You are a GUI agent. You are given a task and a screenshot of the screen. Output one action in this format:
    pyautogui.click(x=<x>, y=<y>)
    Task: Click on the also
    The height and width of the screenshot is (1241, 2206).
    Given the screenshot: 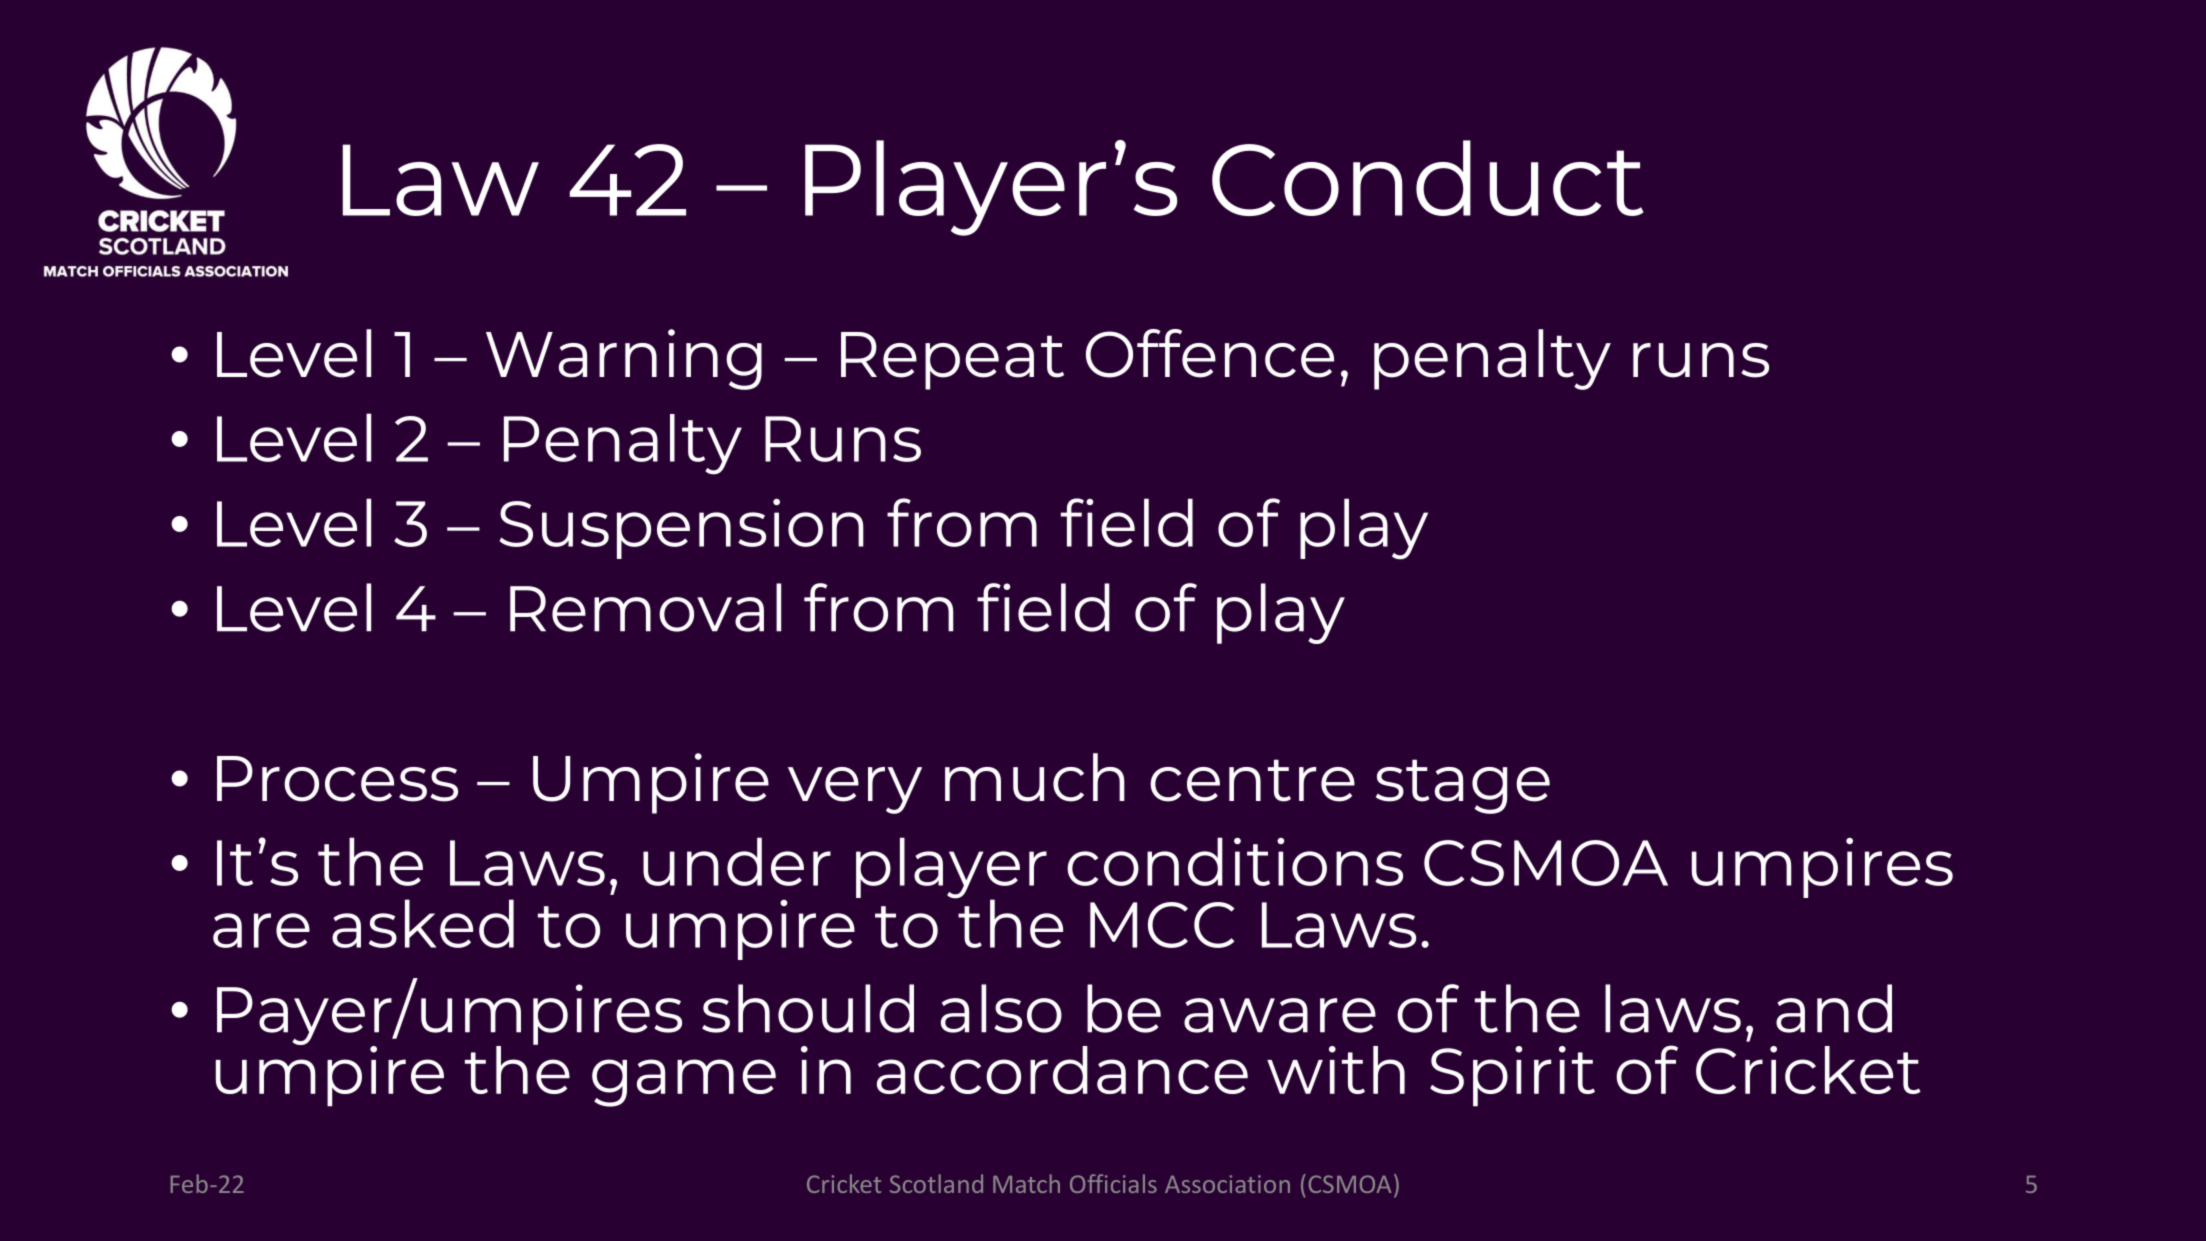 What is the action you would take?
    pyautogui.click(x=1001, y=1008)
